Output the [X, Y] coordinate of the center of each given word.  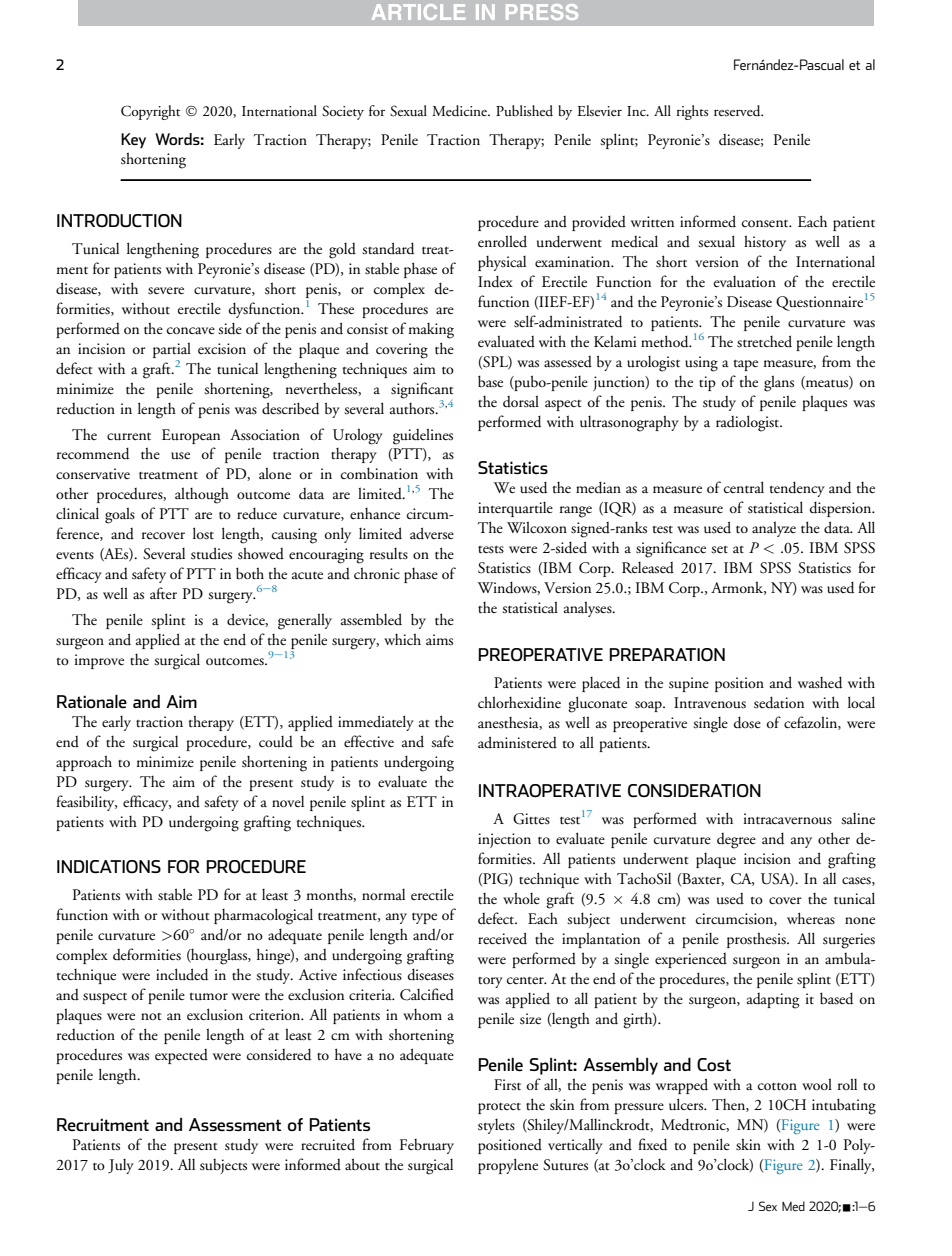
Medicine [460, 111]
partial [172, 351]
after [163, 593]
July [121, 1166]
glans [779, 383]
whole [521, 898]
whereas [811, 918]
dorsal [521, 401]
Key [133, 141]
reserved [738, 111]
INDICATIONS [109, 866]
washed [820, 682]
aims [439, 640]
